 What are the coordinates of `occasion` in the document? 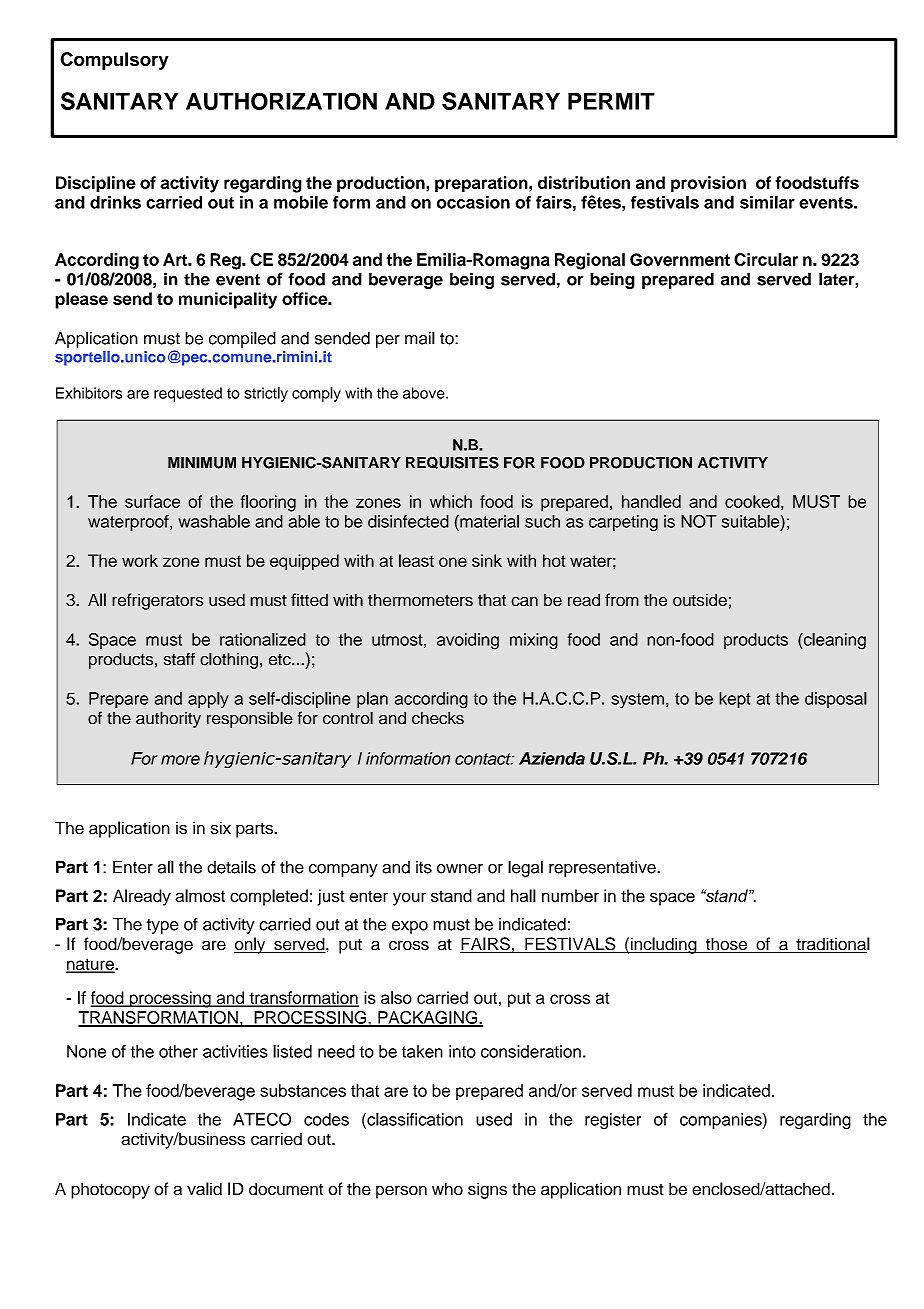 It's located at (473, 202).
